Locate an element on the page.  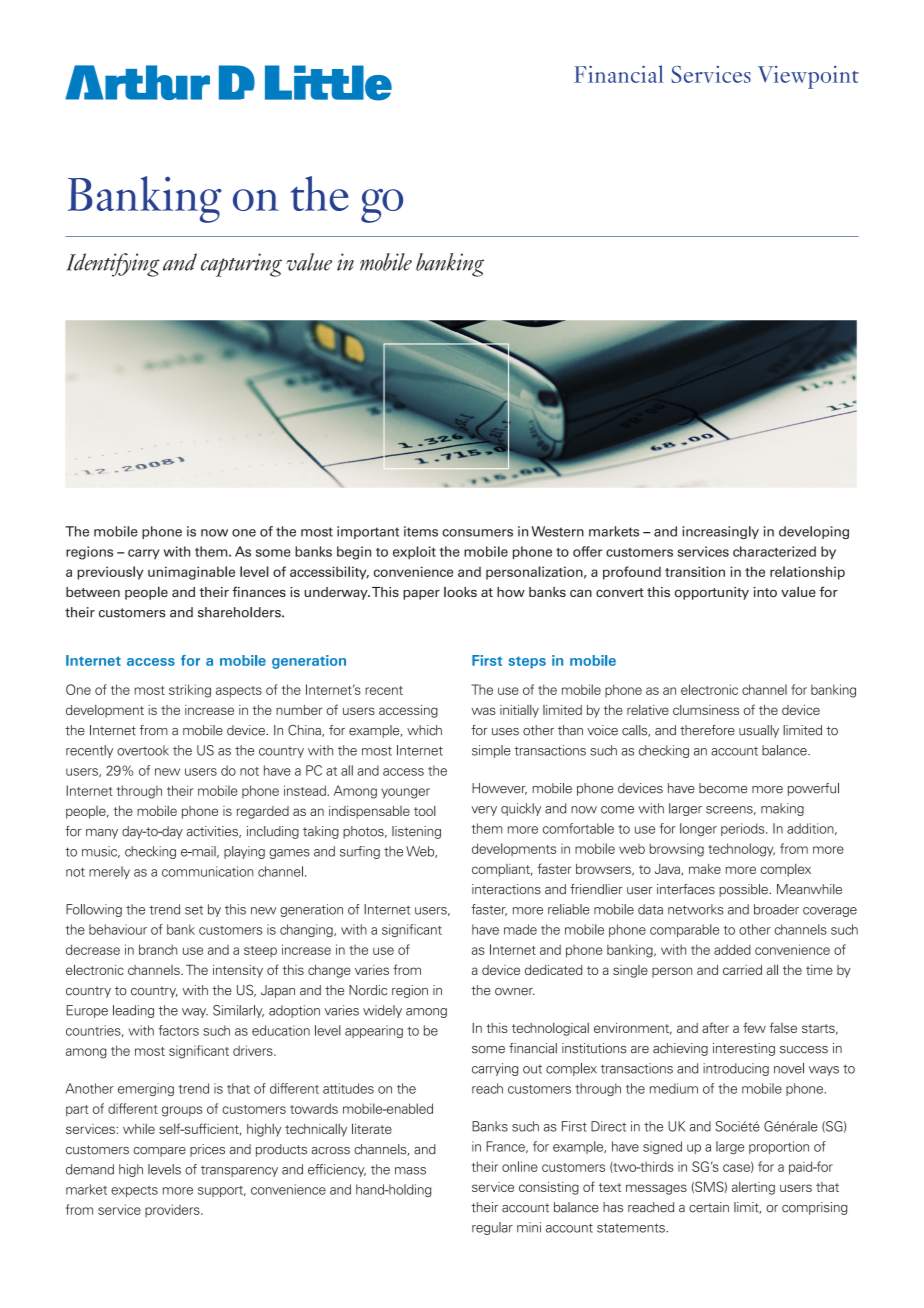
mass is located at coordinates (410, 1171).
